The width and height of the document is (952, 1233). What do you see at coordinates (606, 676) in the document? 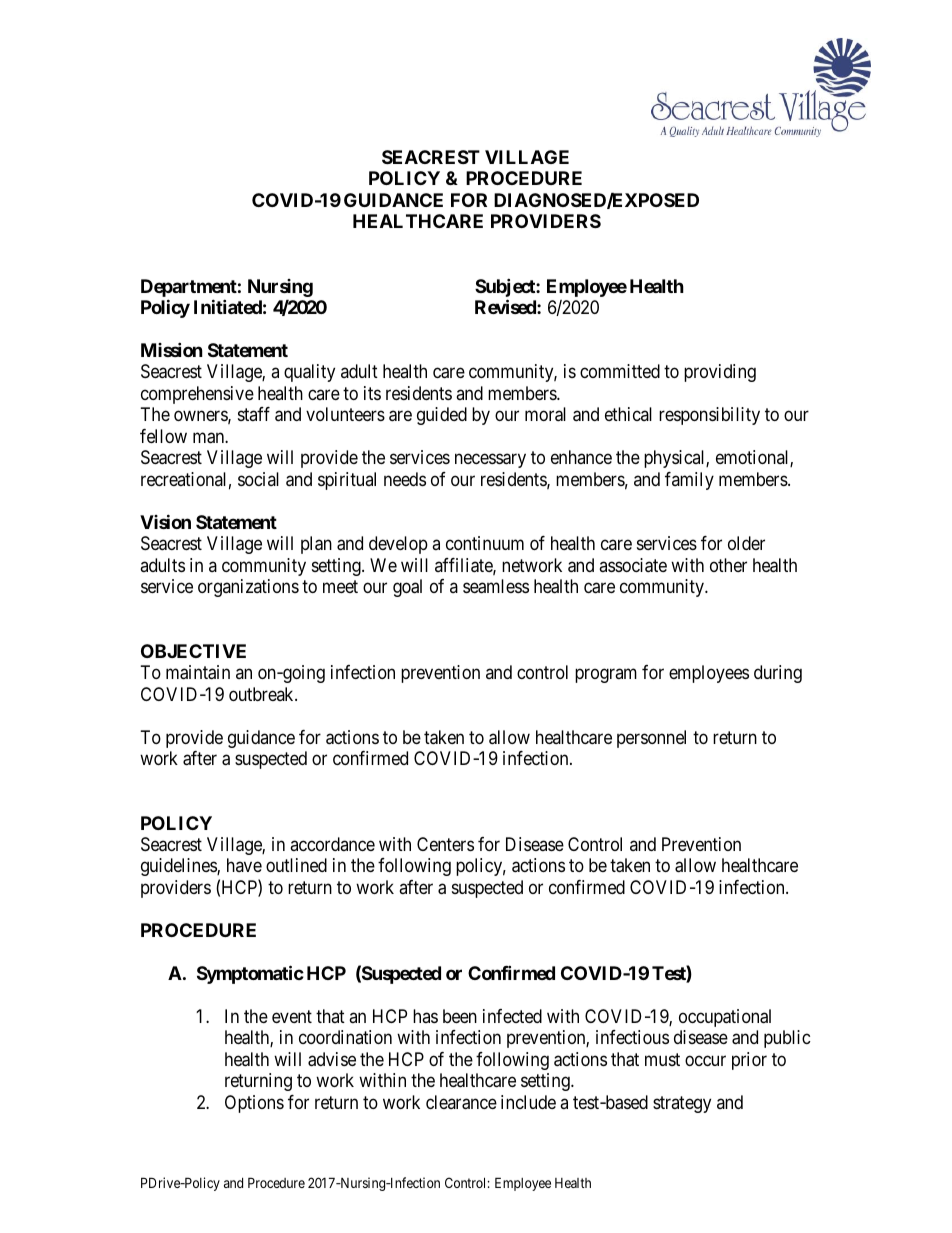
I see `program` at bounding box center [606, 676].
